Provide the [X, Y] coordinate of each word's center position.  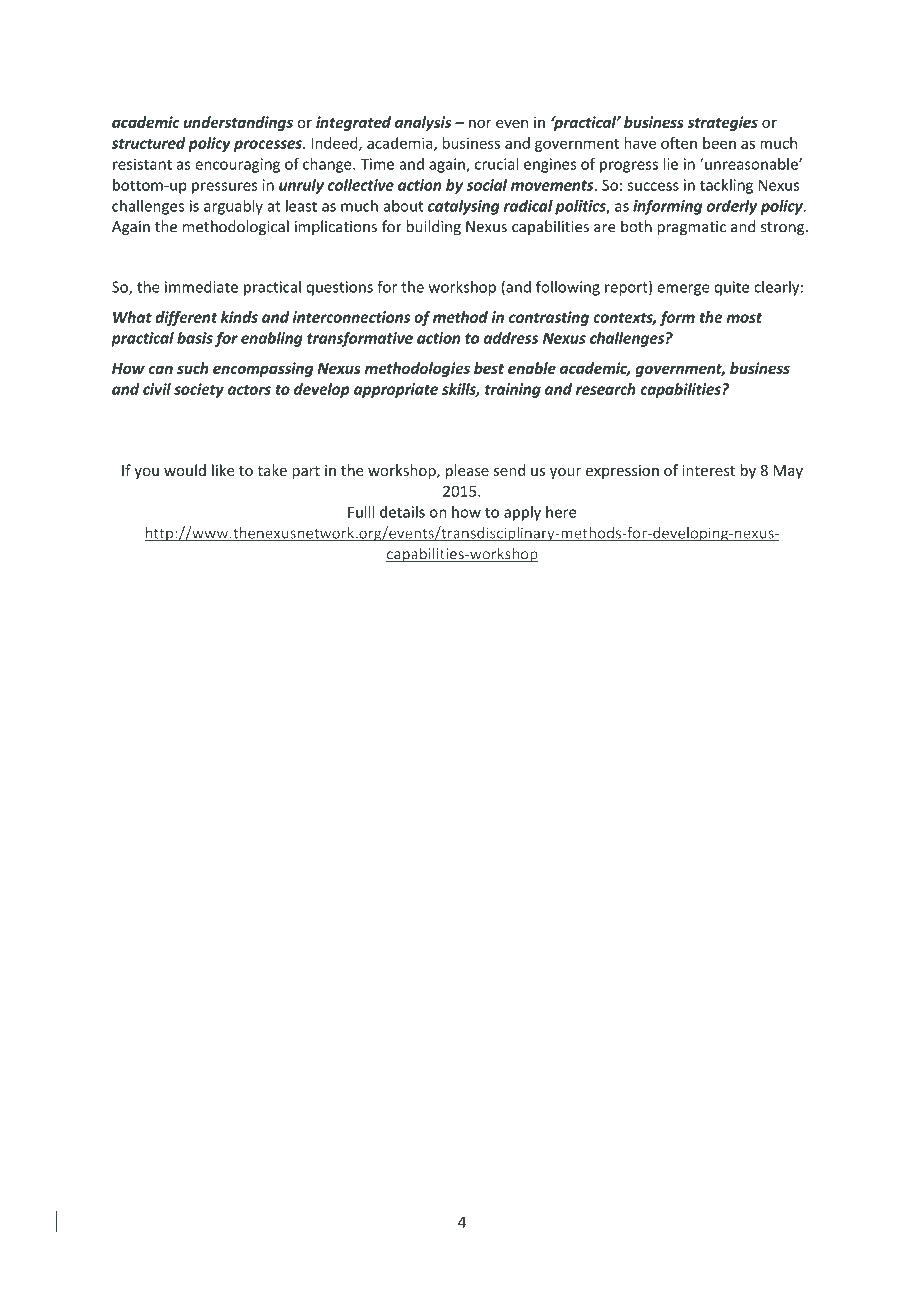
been [719, 143]
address [511, 338]
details [402, 512]
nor [480, 123]
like [223, 470]
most [744, 317]
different [186, 318]
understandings [238, 123]
